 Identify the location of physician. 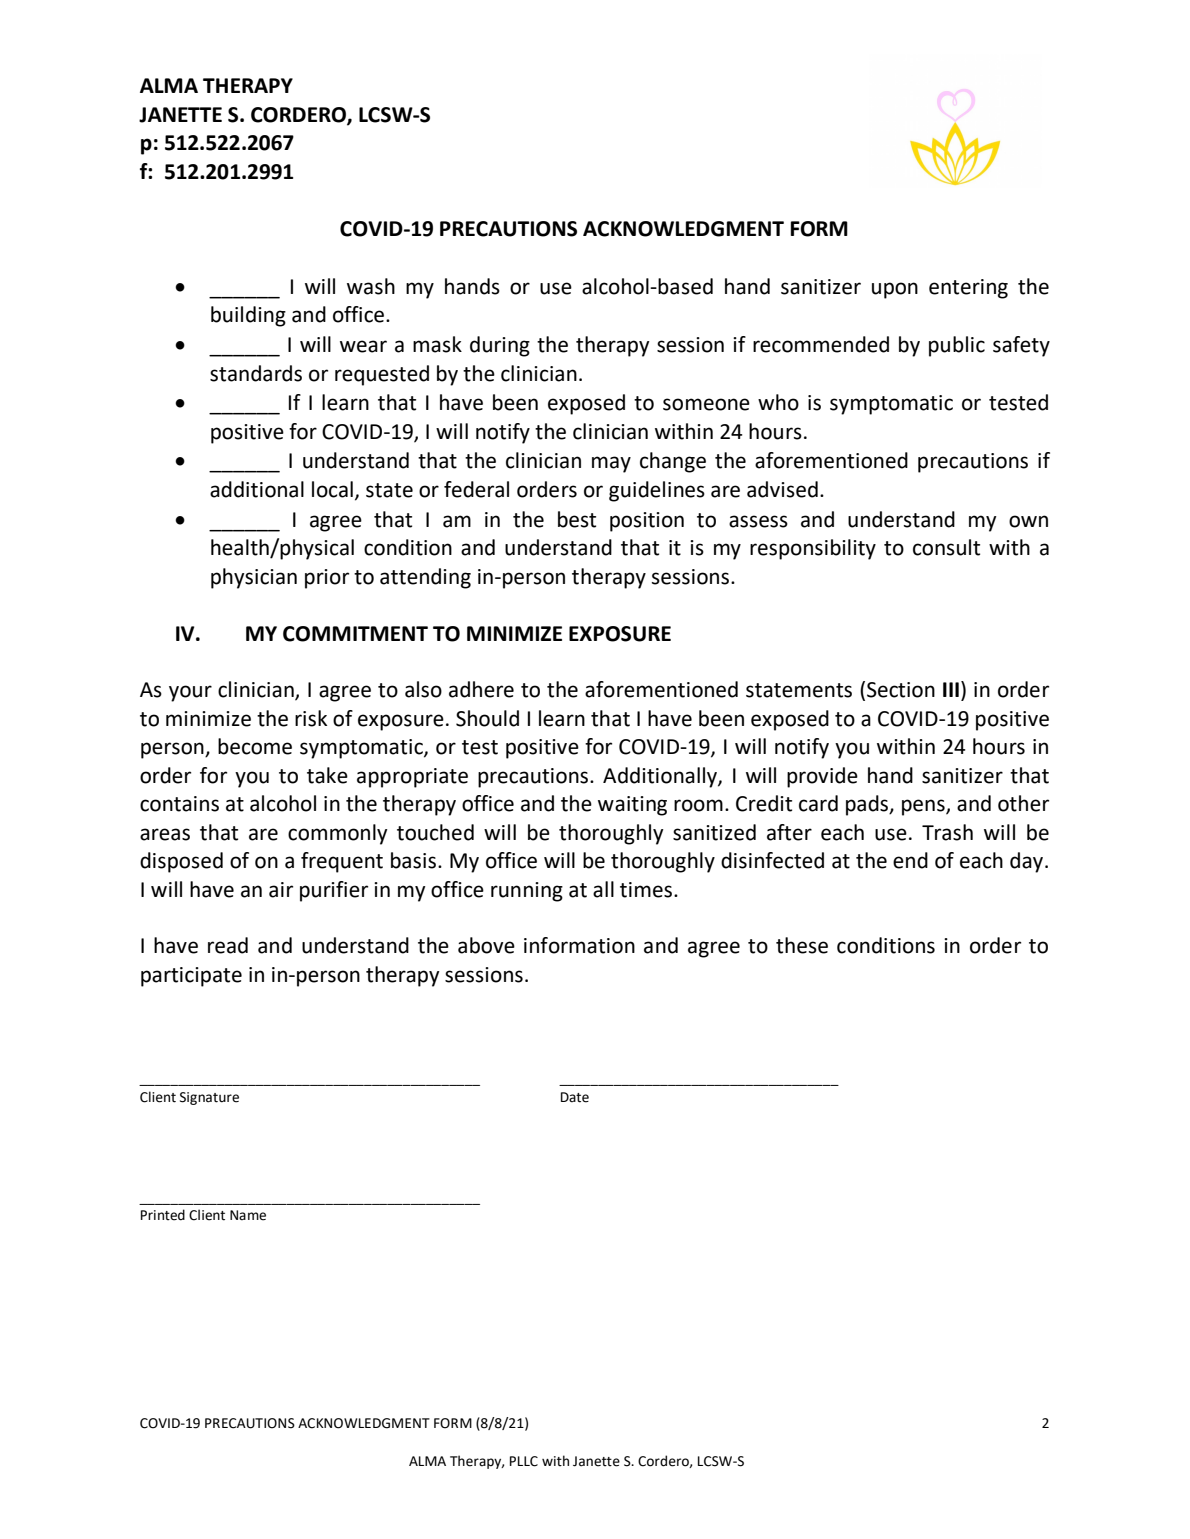
(254, 578).
